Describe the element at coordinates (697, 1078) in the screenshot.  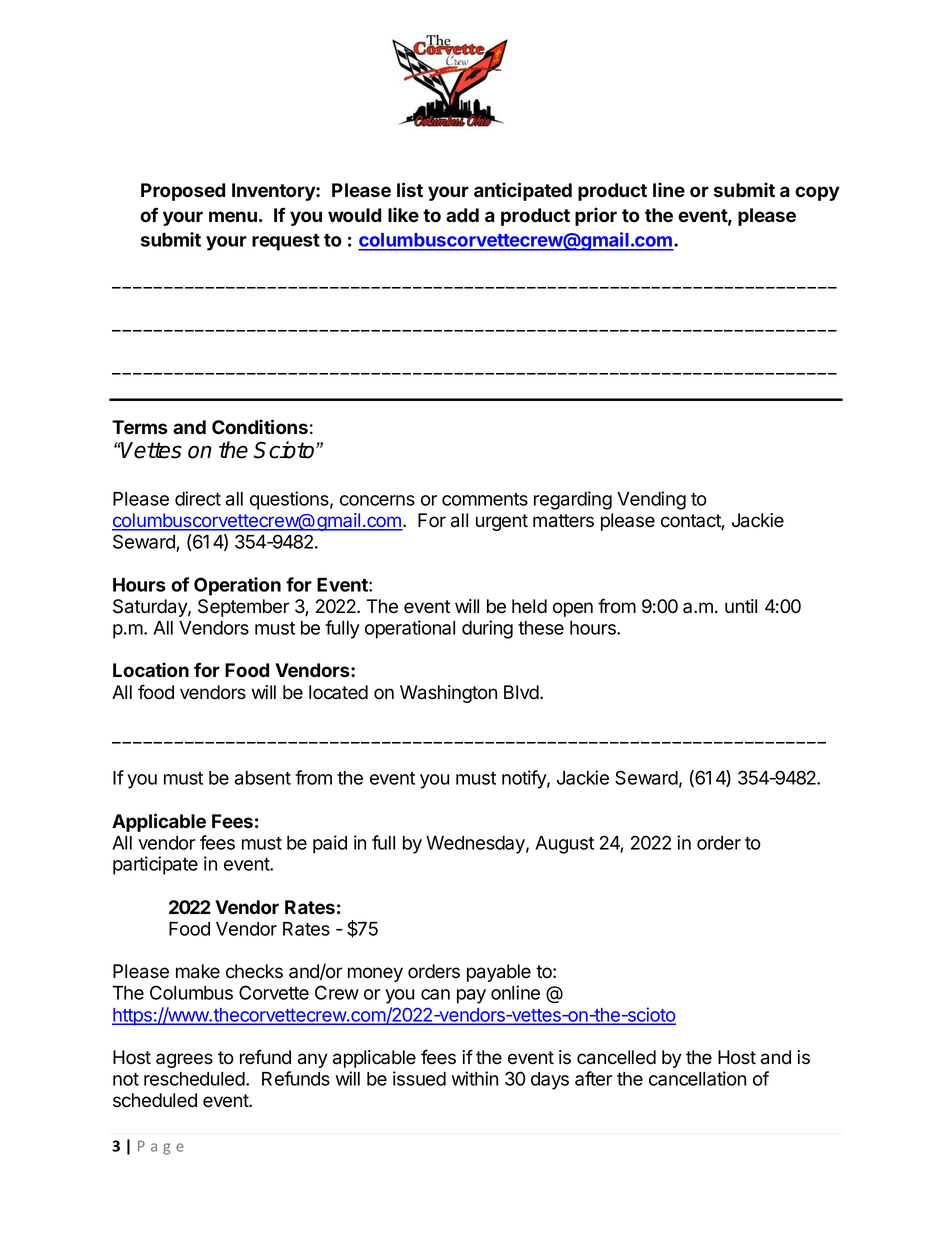
I see `cancellation` at that location.
